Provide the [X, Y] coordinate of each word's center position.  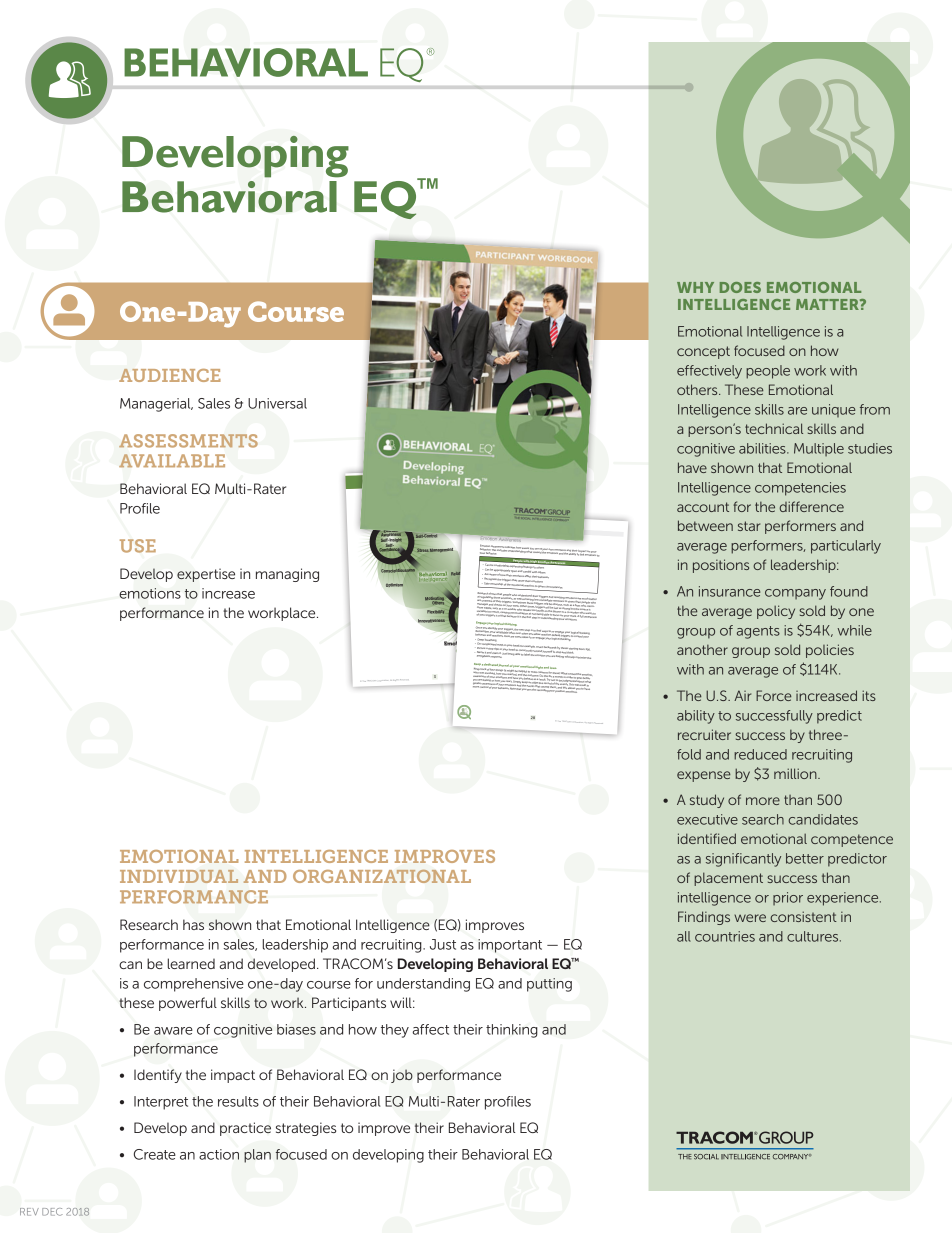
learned [191, 963]
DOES [740, 287]
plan [257, 1156]
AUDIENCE [170, 375]
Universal [277, 403]
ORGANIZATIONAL [382, 876]
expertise [206, 575]
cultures [814, 936]
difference [812, 506]
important [510, 946]
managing [287, 575]
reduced [760, 754]
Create [155, 1154]
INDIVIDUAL [179, 876]
